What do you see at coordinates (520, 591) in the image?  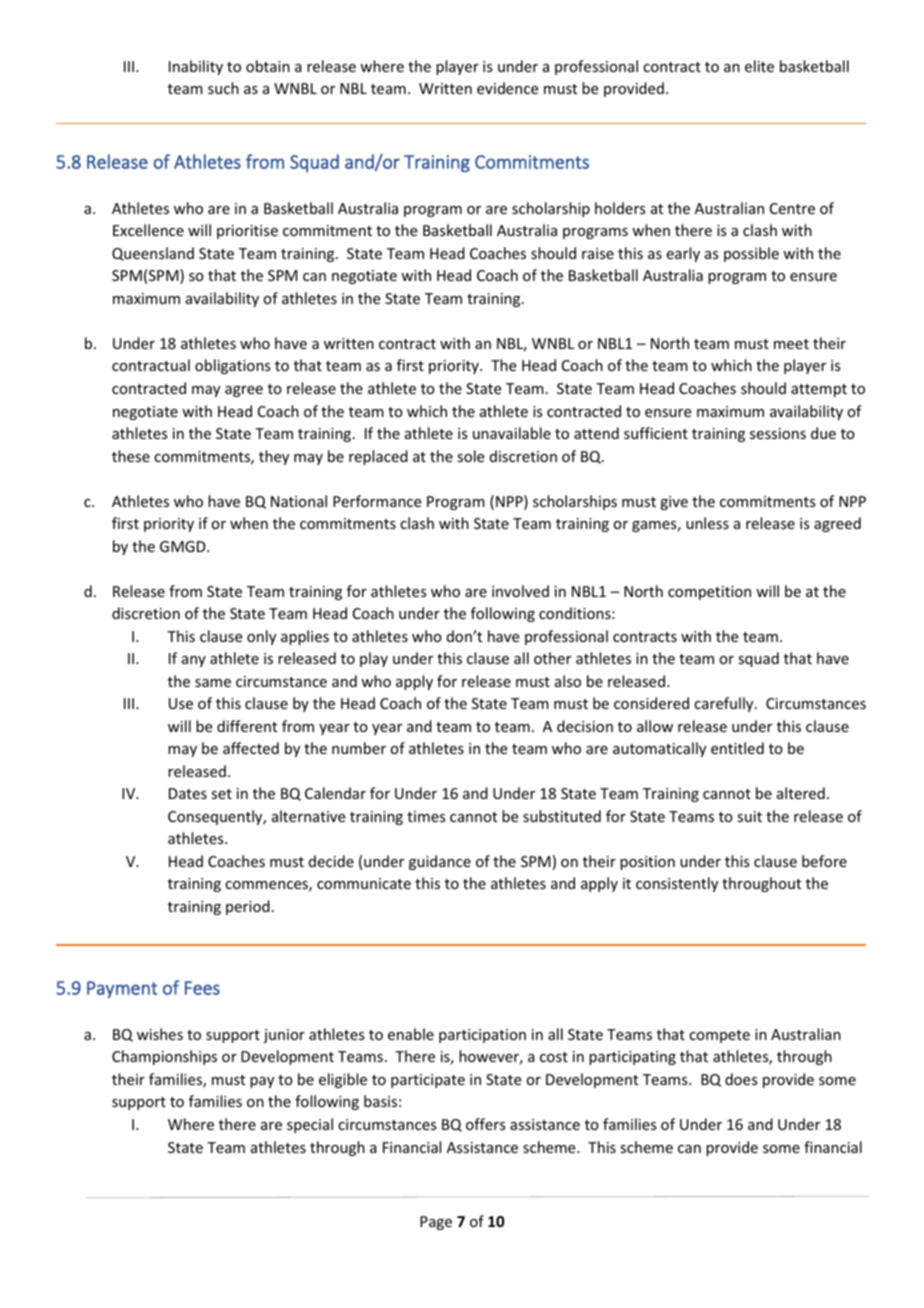 I see `involved` at bounding box center [520, 591].
